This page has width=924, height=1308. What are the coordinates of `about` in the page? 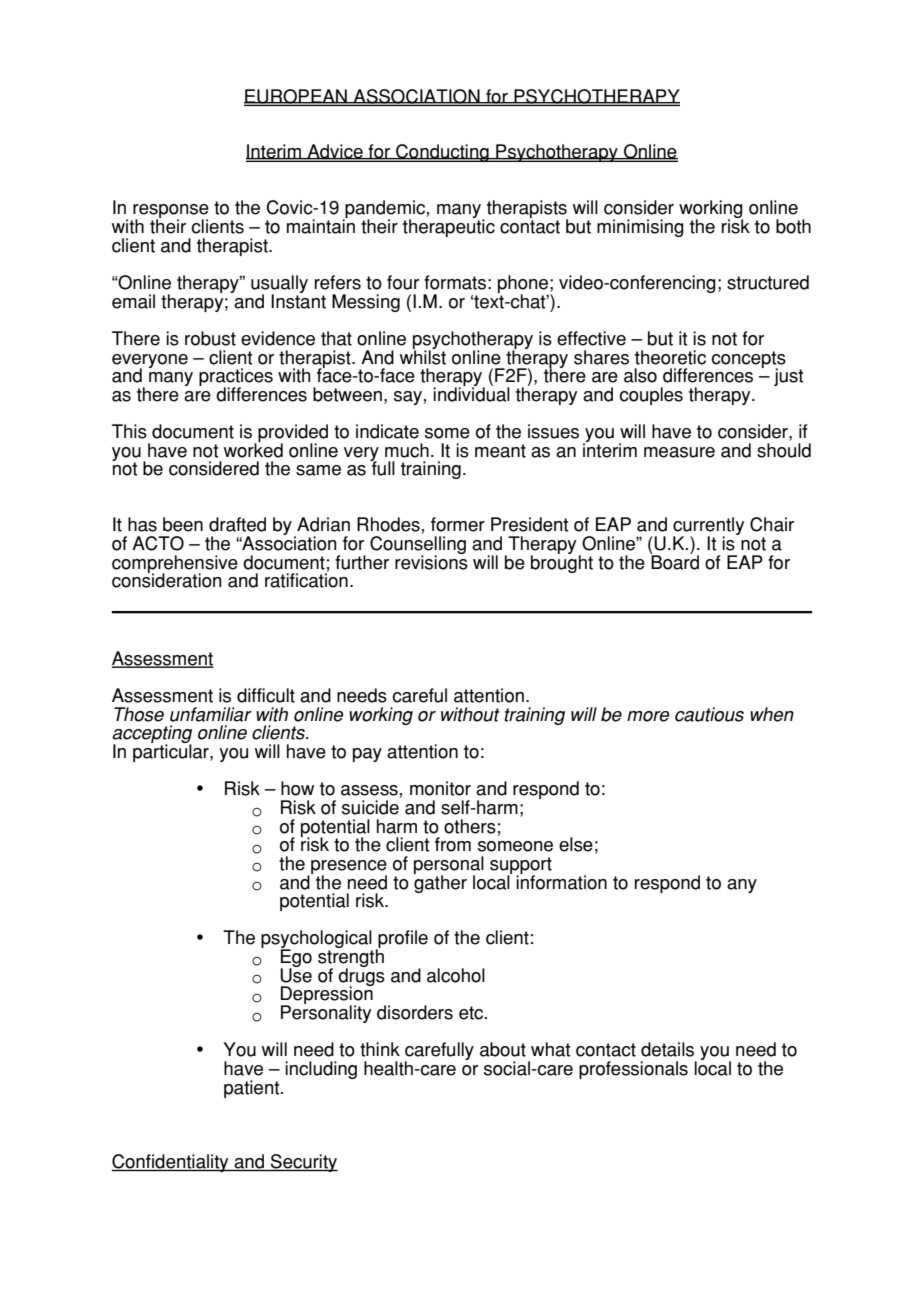 It's located at (503, 1049).
